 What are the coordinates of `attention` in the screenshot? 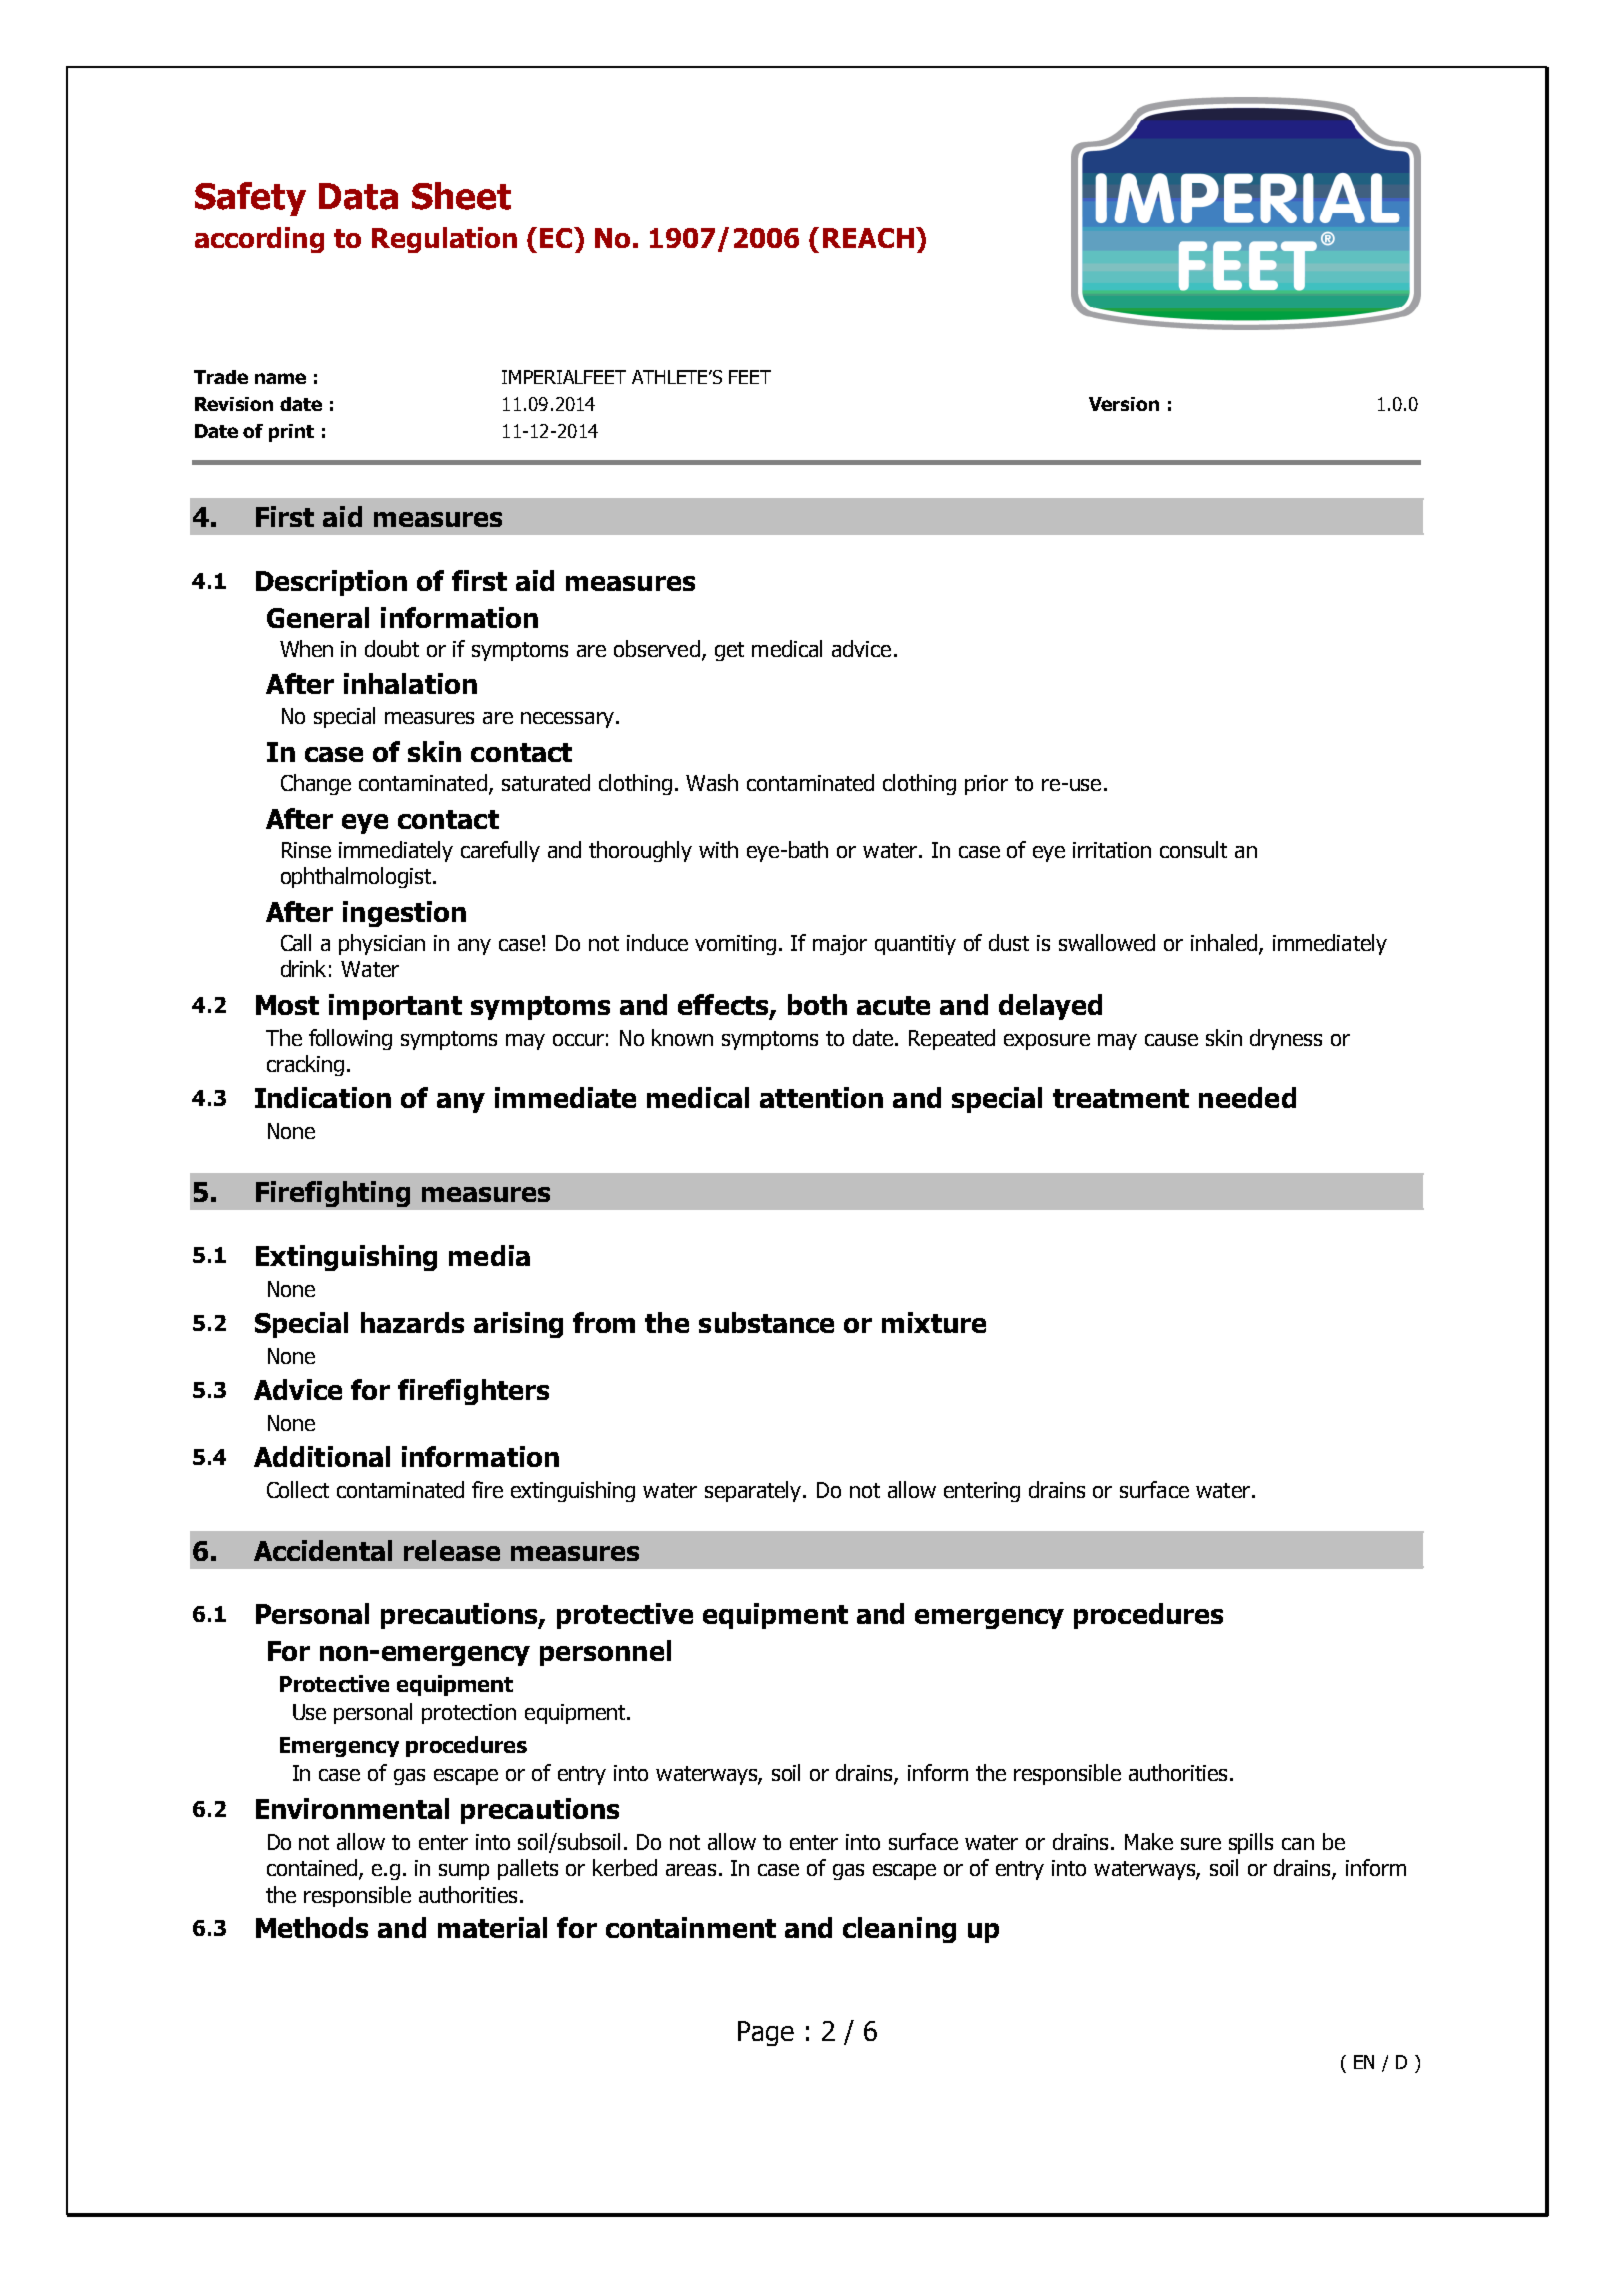 It's located at (821, 1097).
